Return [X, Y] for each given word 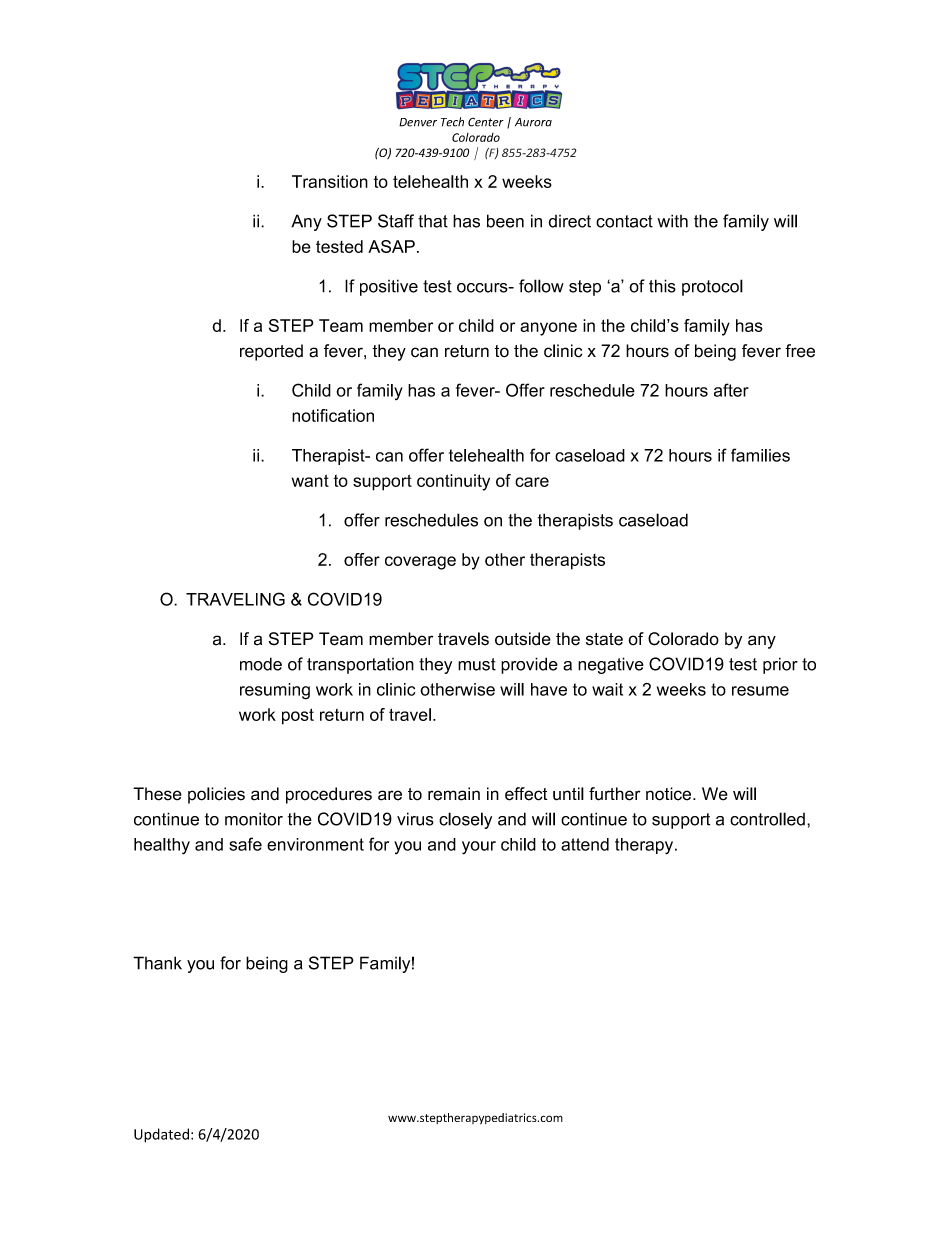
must [477, 664]
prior [780, 665]
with [672, 221]
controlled [767, 819]
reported [271, 352]
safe [245, 844]
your [479, 848]
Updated [161, 1135]
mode [261, 664]
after [731, 390]
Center [486, 122]
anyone [548, 329]
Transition [330, 181]
